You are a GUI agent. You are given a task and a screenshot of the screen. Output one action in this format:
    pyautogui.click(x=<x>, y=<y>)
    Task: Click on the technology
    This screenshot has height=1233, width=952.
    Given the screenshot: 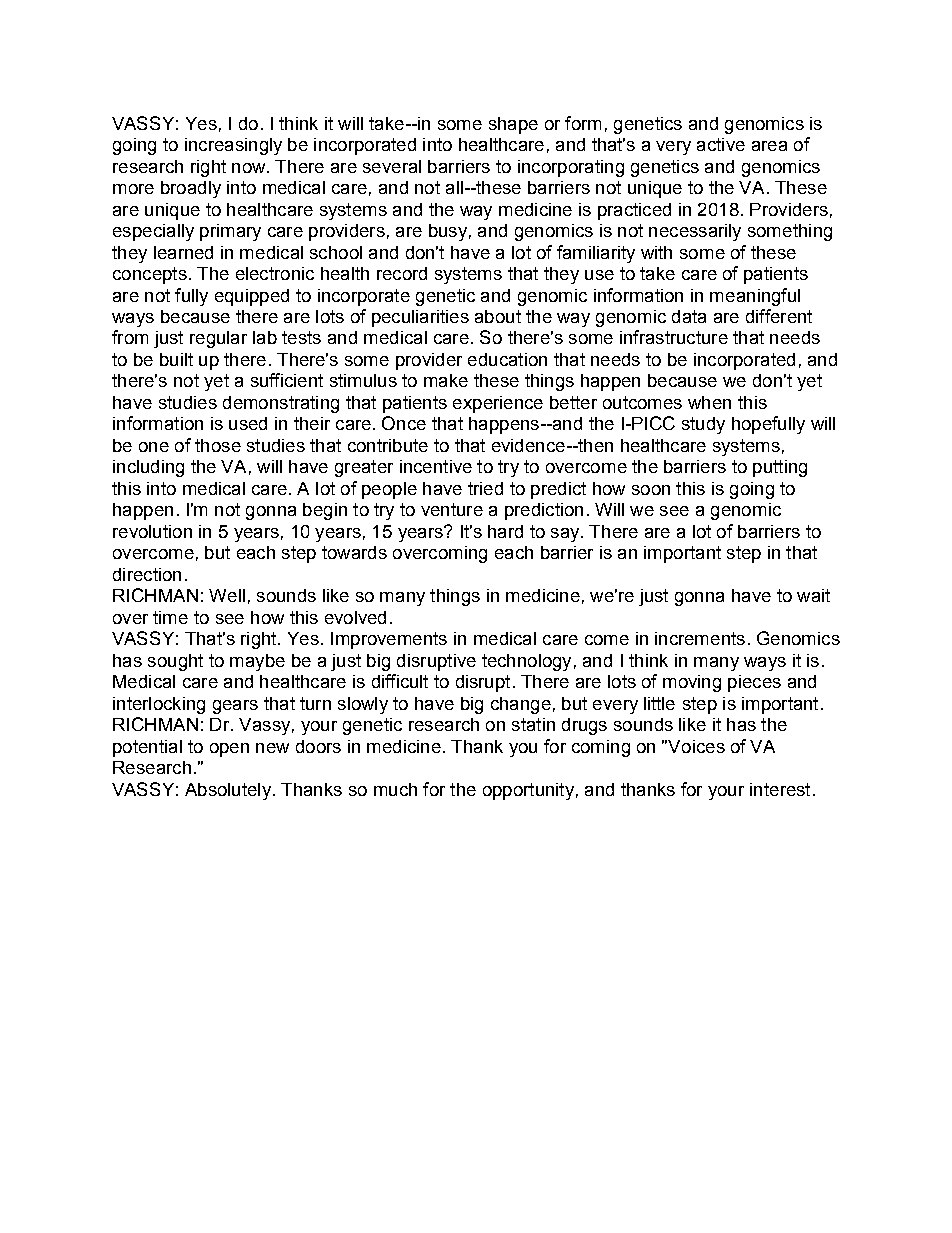 What is the action you would take?
    pyautogui.click(x=526, y=662)
